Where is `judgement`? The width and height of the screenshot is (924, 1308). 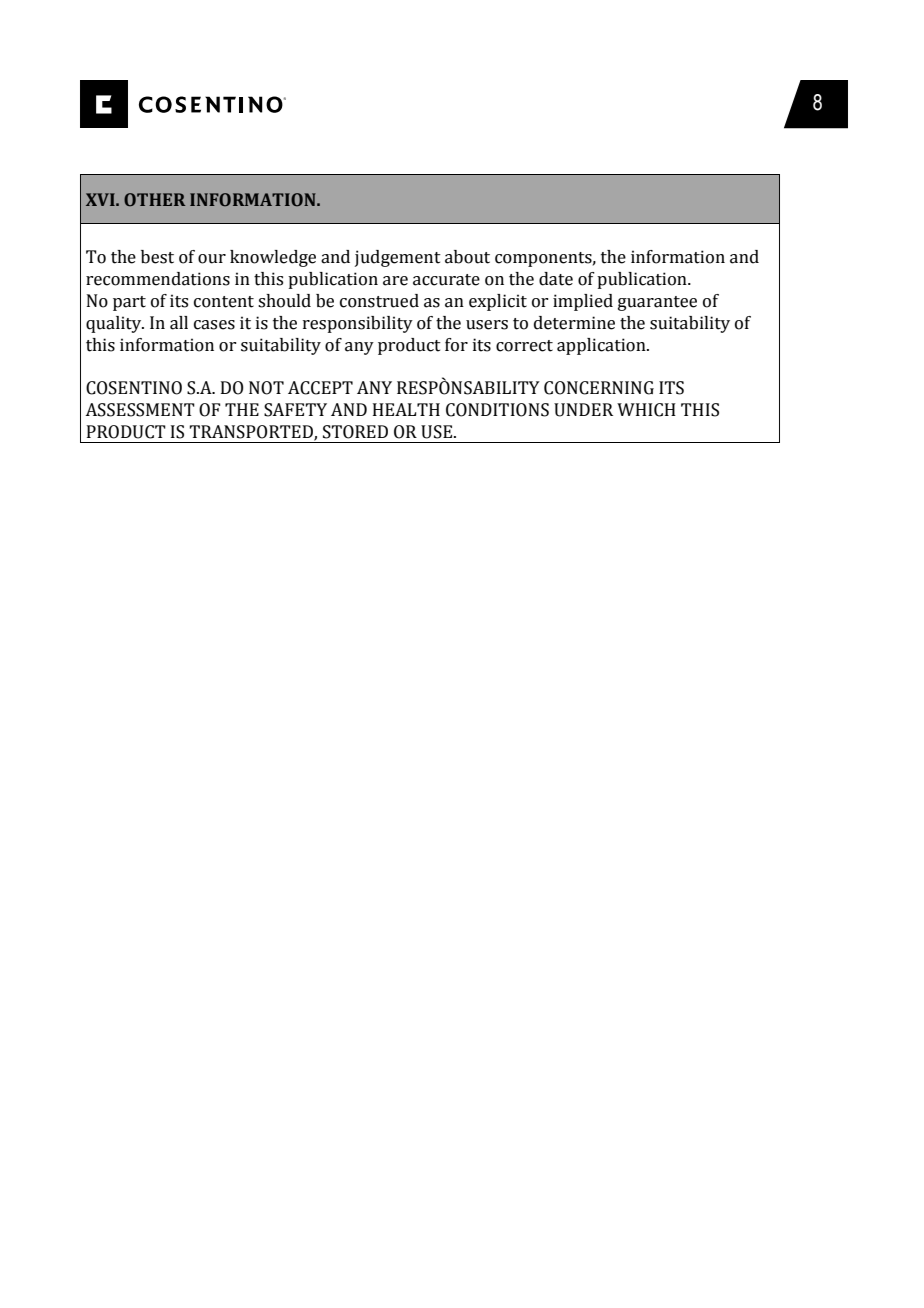 judgement is located at coordinates (398, 258).
